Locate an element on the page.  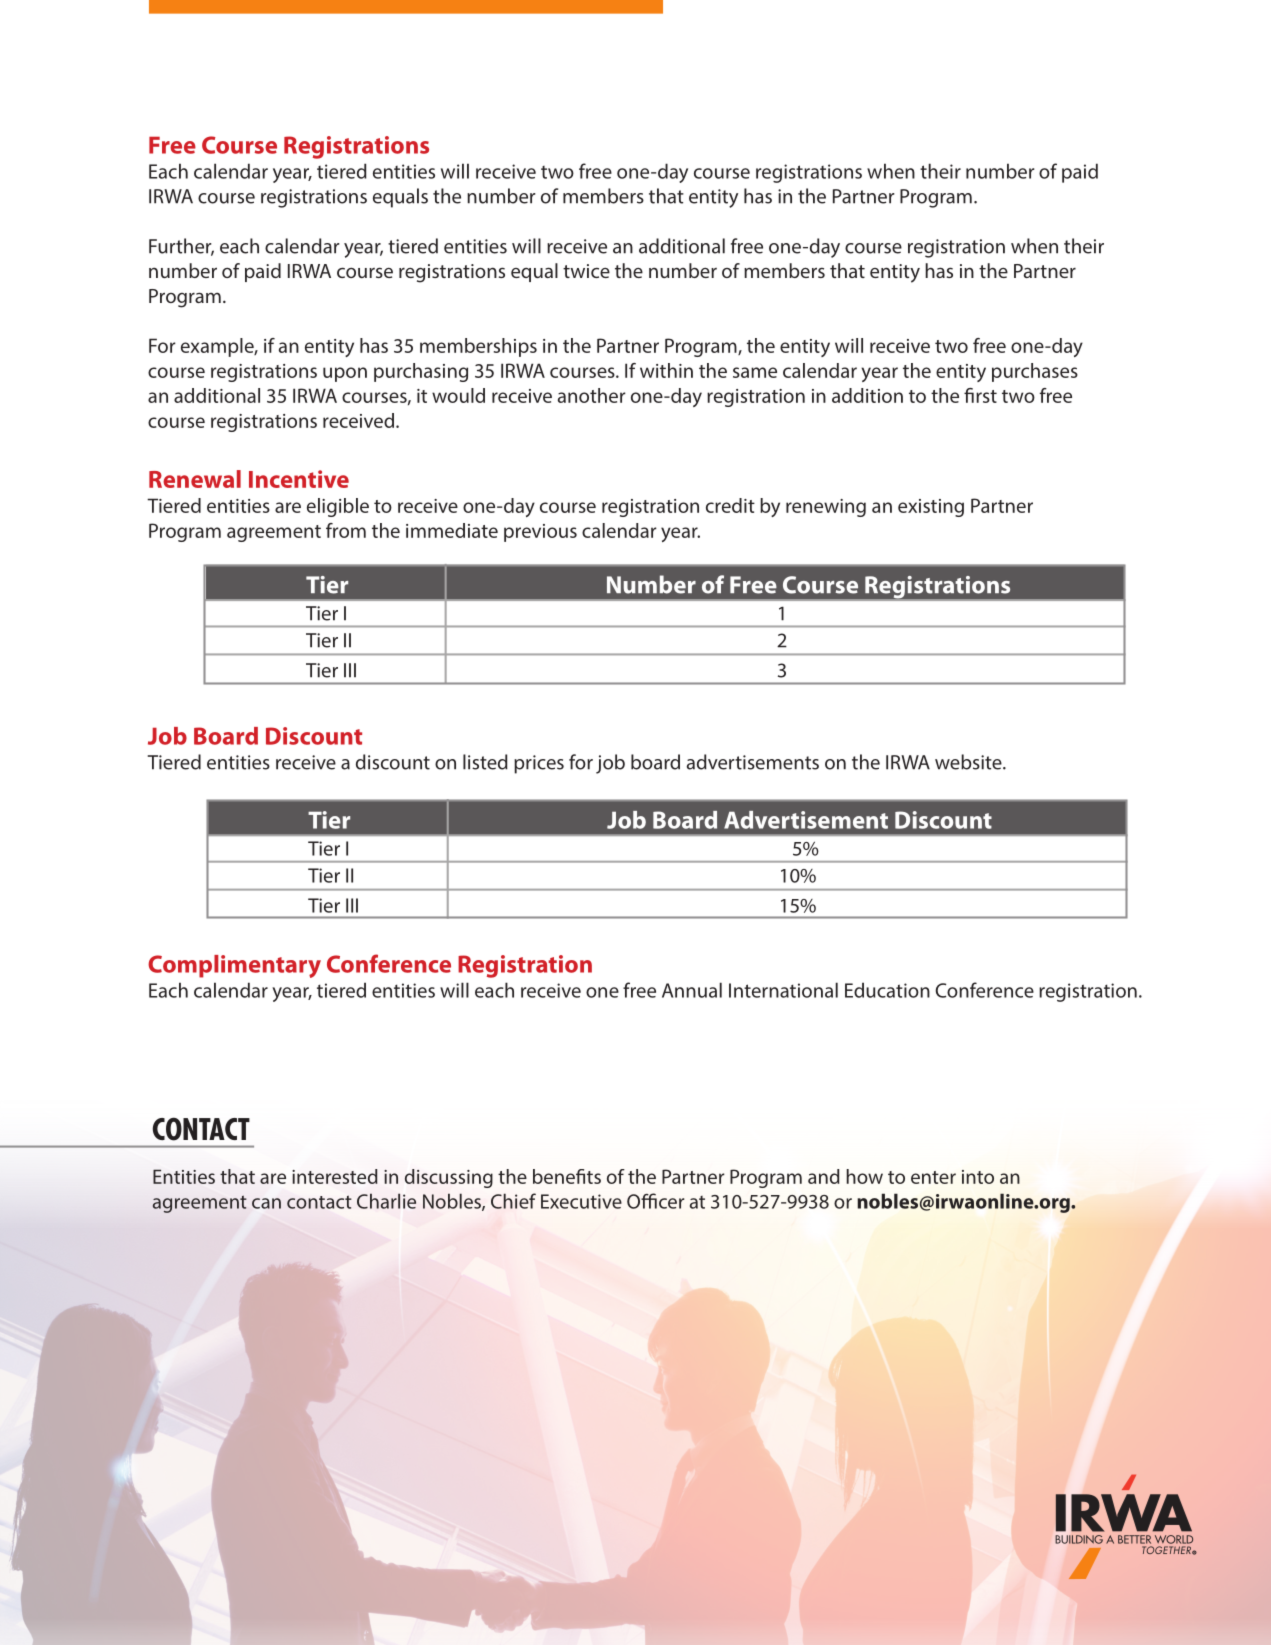
Further is located at coordinates (181, 247).
